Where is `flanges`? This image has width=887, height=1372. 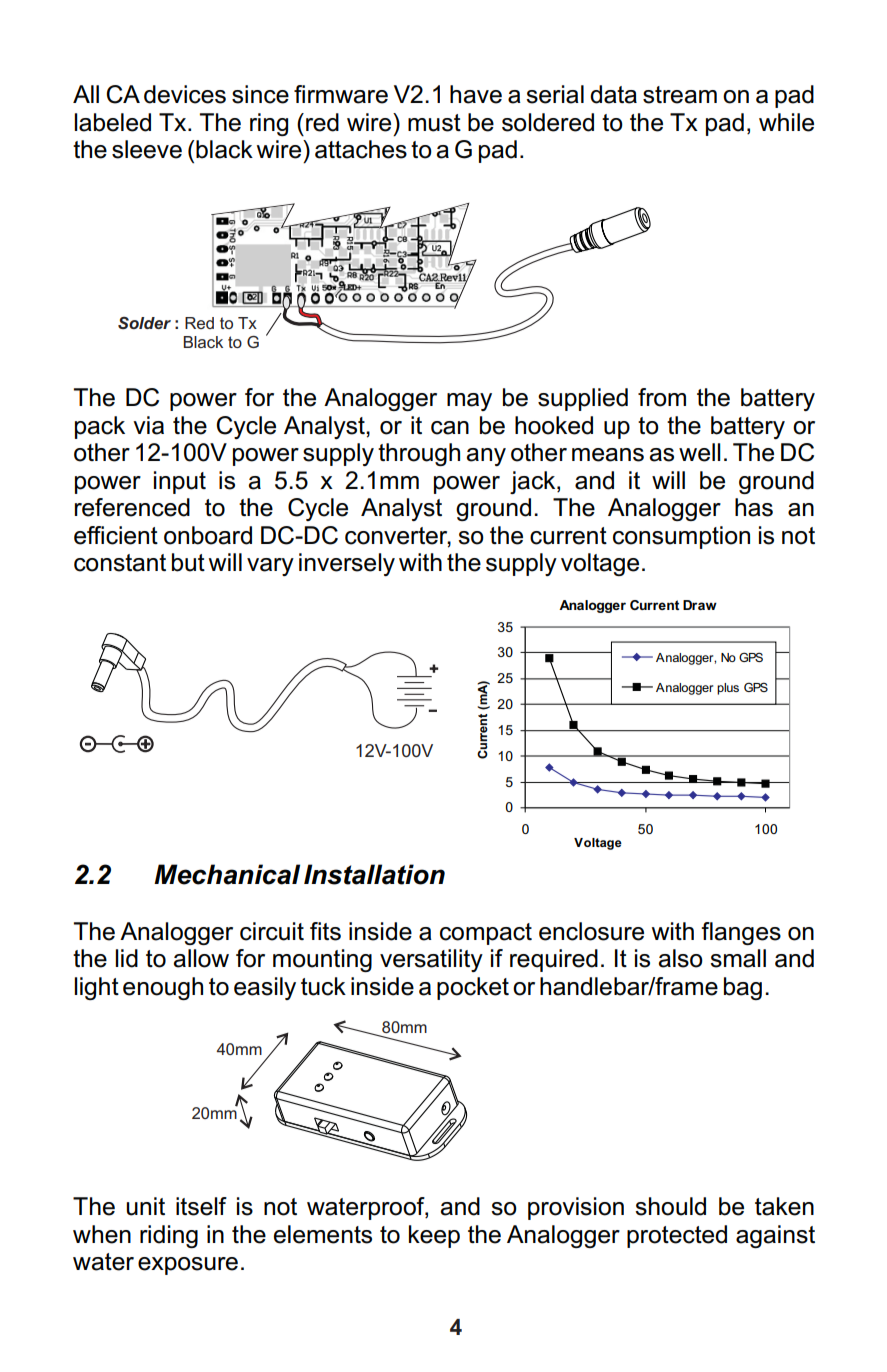
flanges is located at coordinates (741, 933).
